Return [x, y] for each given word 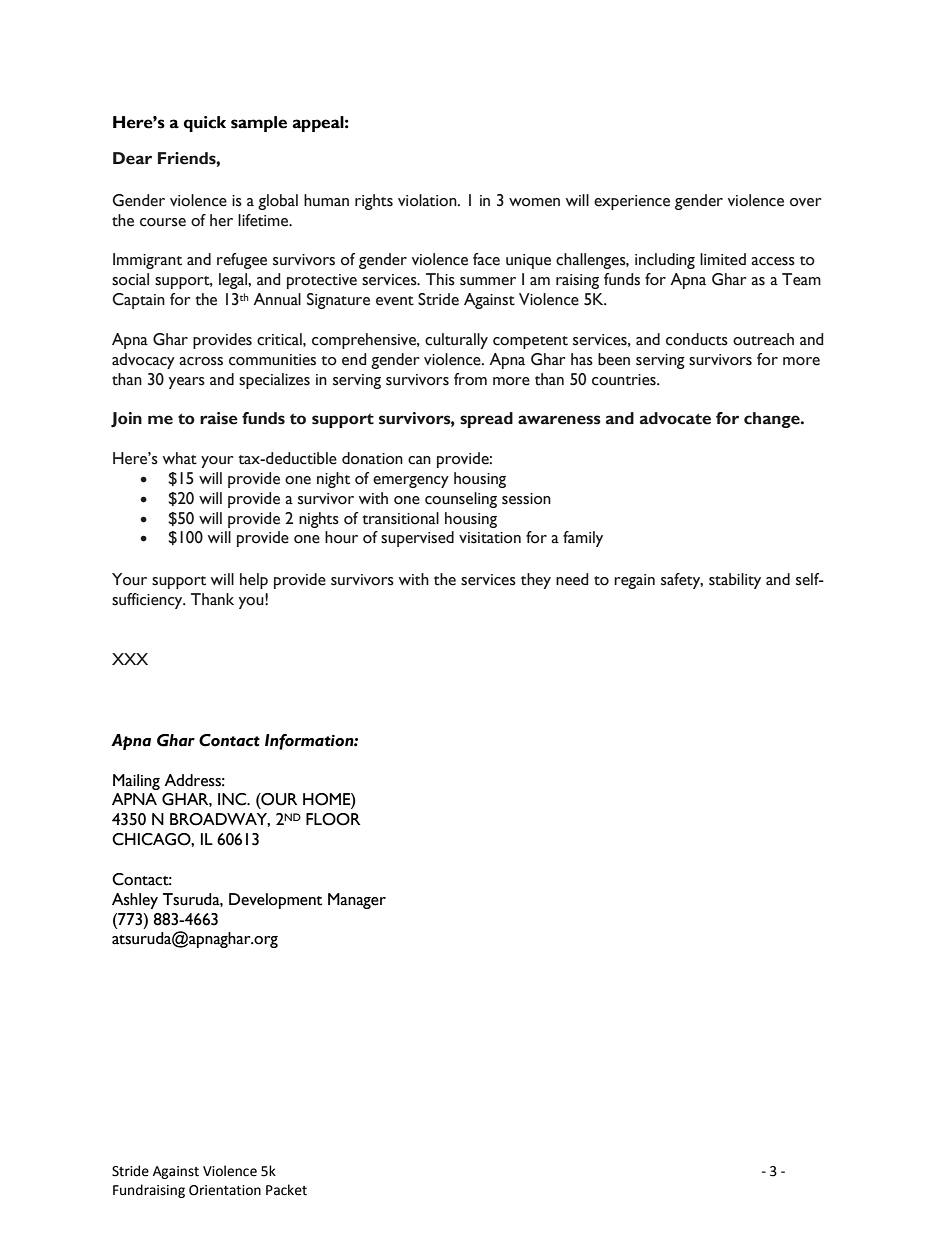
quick [205, 124]
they [536, 581]
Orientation [225, 1190]
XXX [130, 659]
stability [735, 581]
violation [428, 200]
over [806, 202]
